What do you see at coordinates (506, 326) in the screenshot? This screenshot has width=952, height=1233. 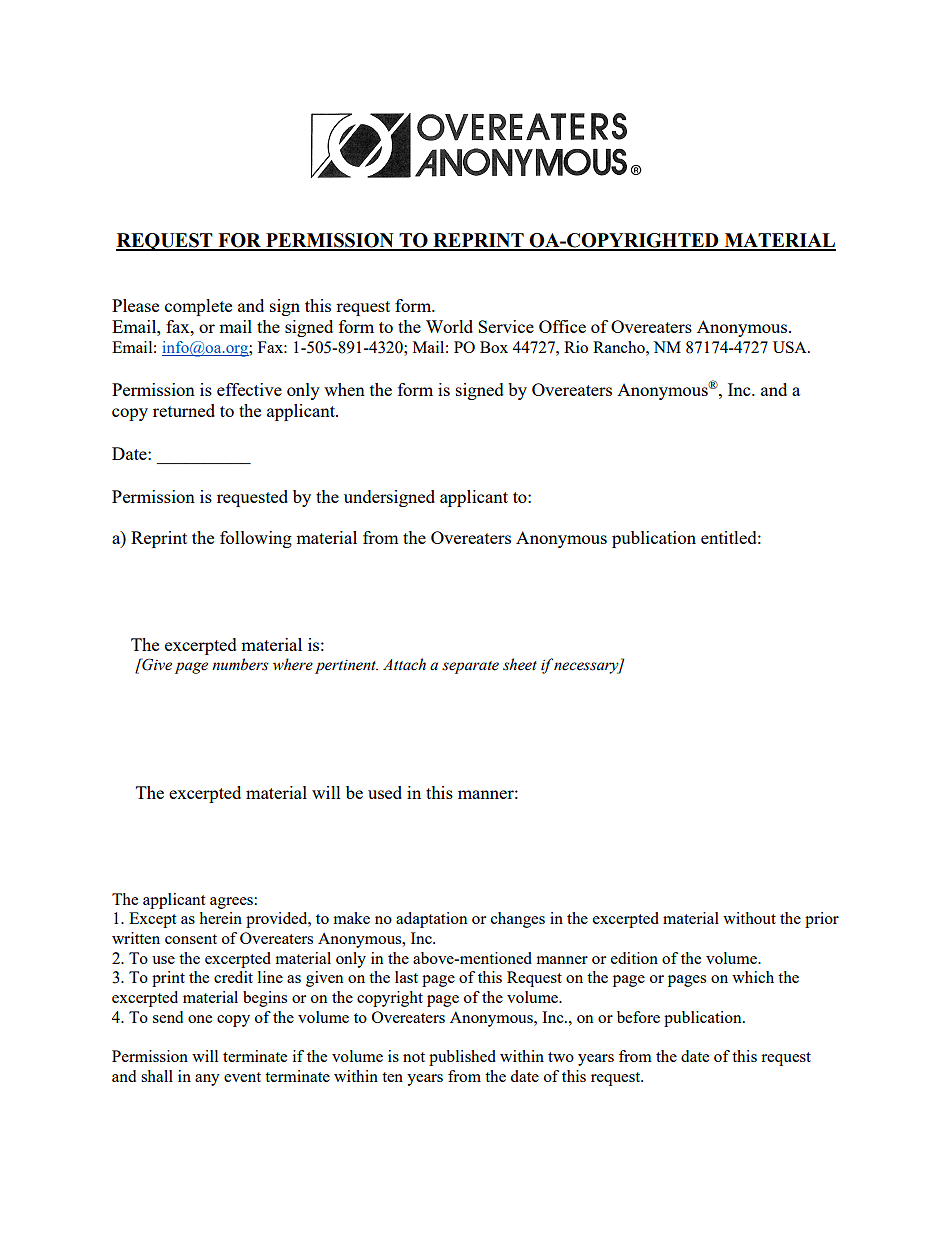 I see `Service` at bounding box center [506, 326].
